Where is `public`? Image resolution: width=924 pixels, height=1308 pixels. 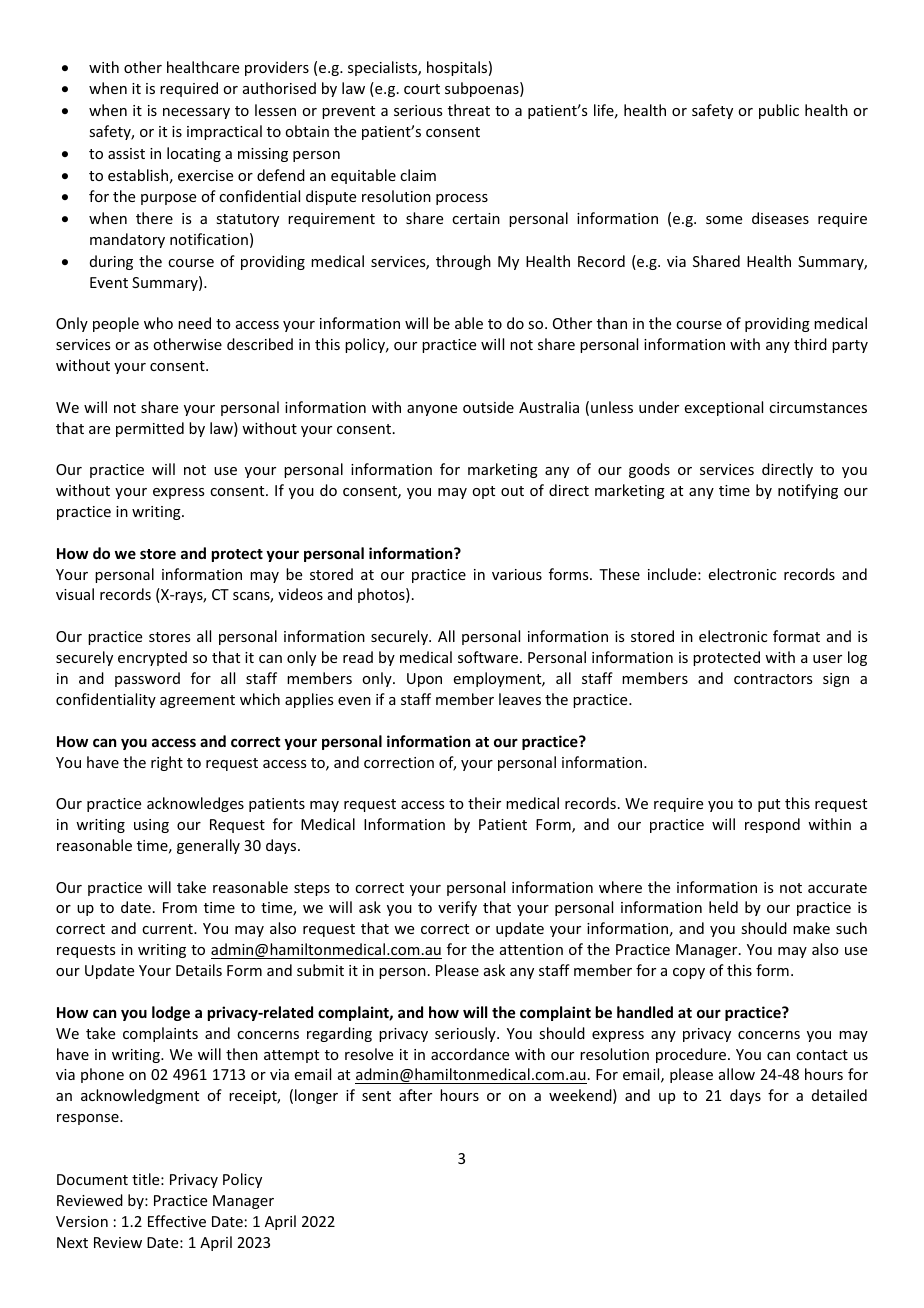
public is located at coordinates (779, 111).
